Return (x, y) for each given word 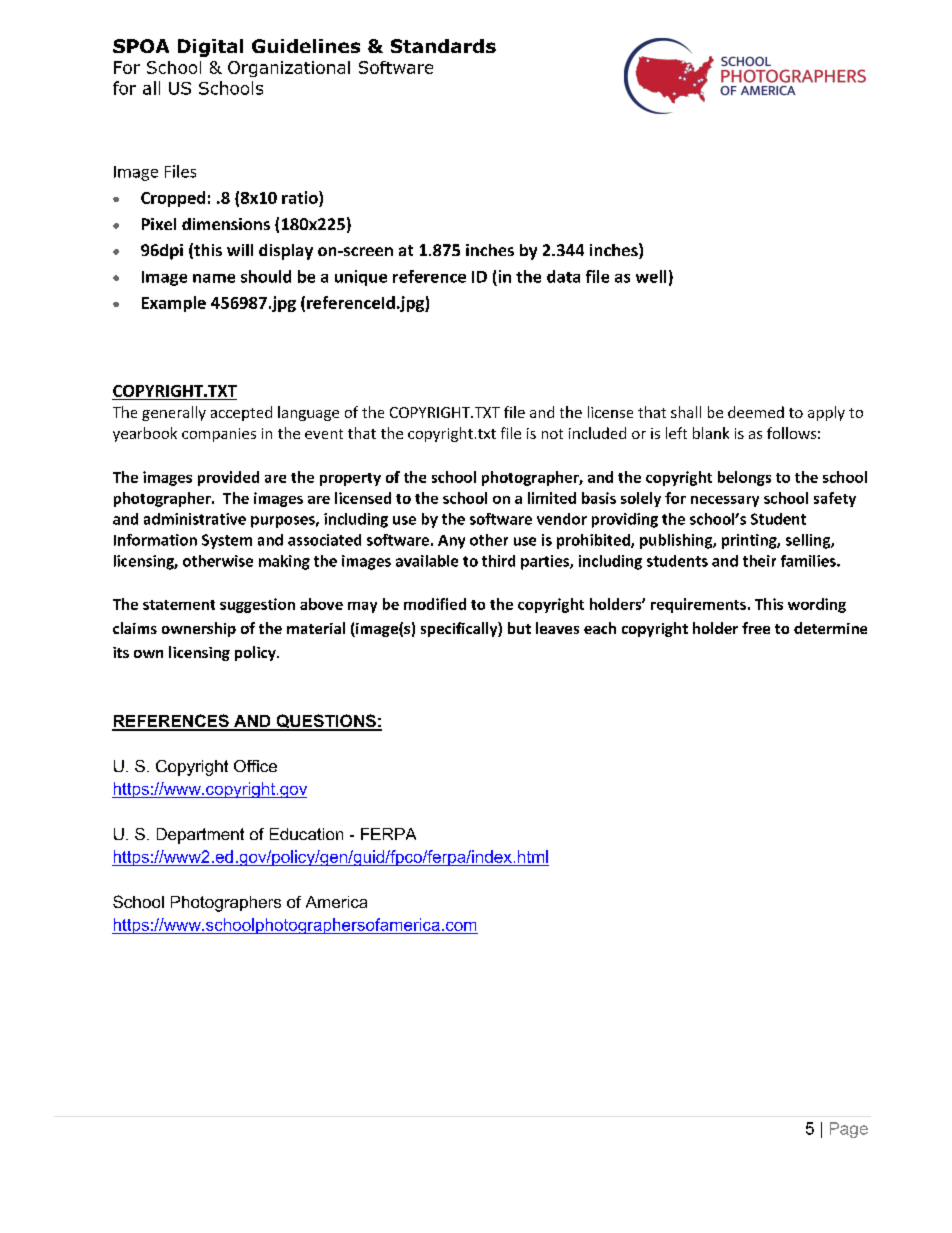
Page (849, 1130)
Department (200, 836)
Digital (210, 48)
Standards (443, 46)
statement (179, 605)
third (498, 561)
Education (306, 834)
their (759, 561)
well (651, 276)
